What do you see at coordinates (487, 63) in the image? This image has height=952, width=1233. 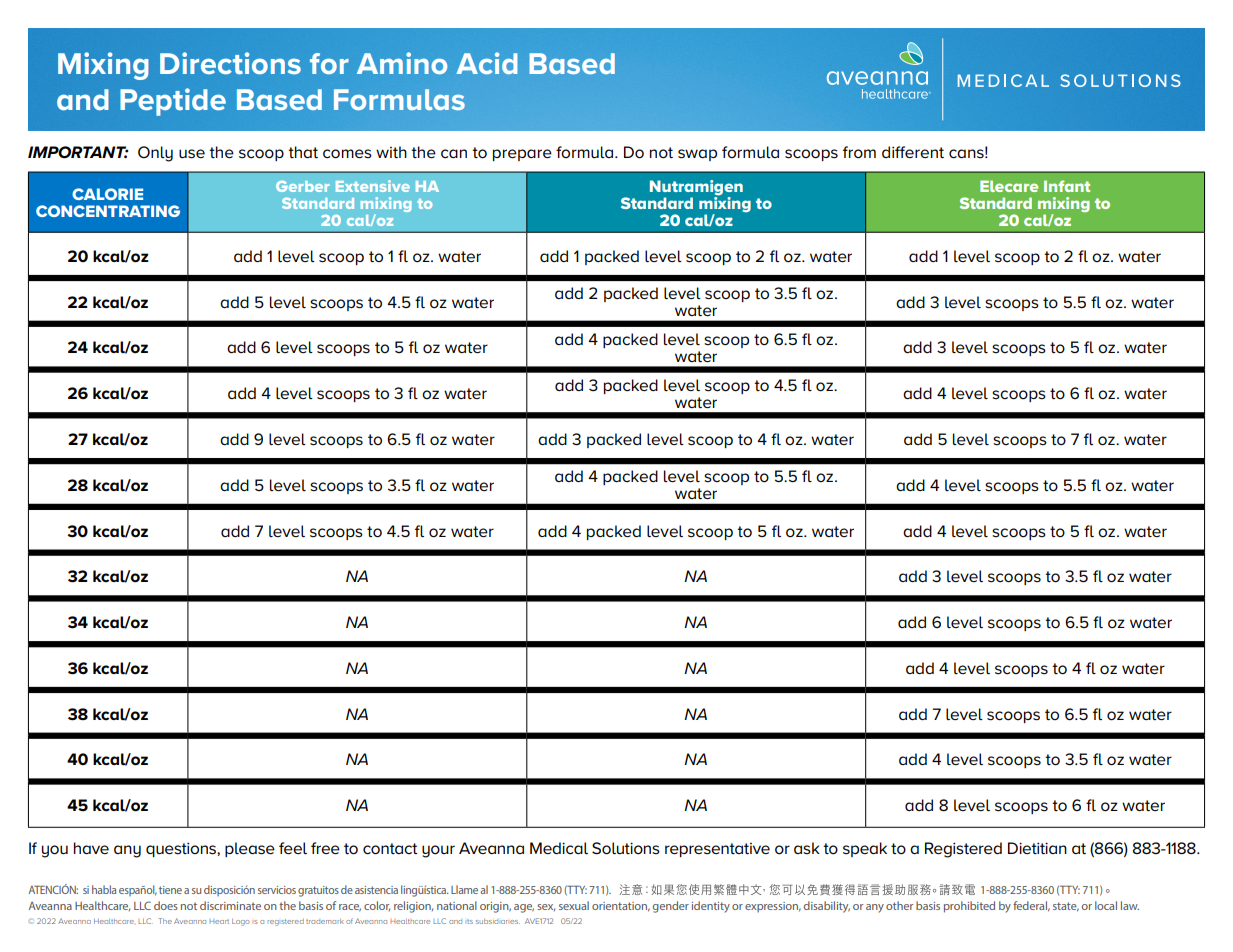 I see `Acid` at bounding box center [487, 63].
